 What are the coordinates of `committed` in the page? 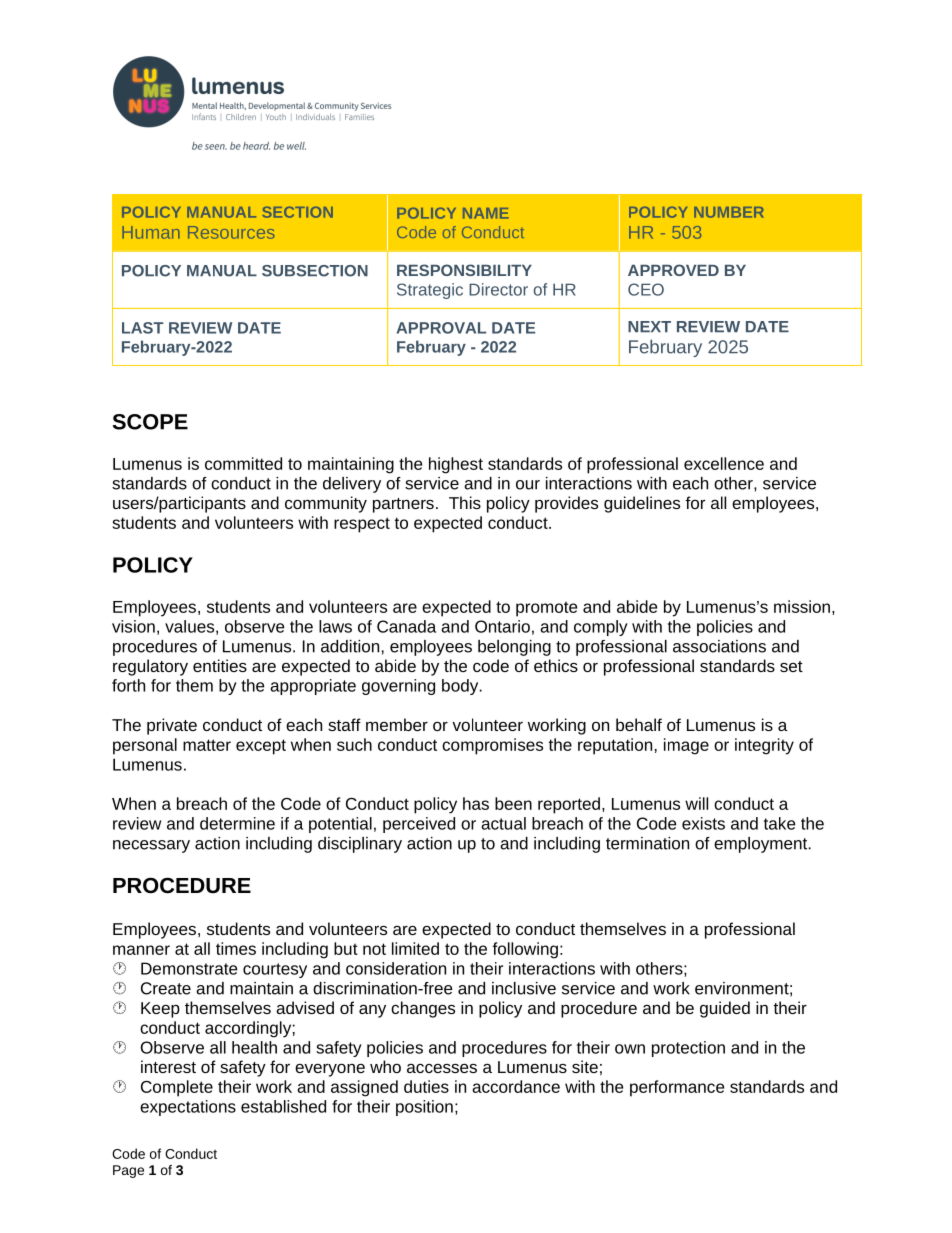 It's located at (243, 463).
